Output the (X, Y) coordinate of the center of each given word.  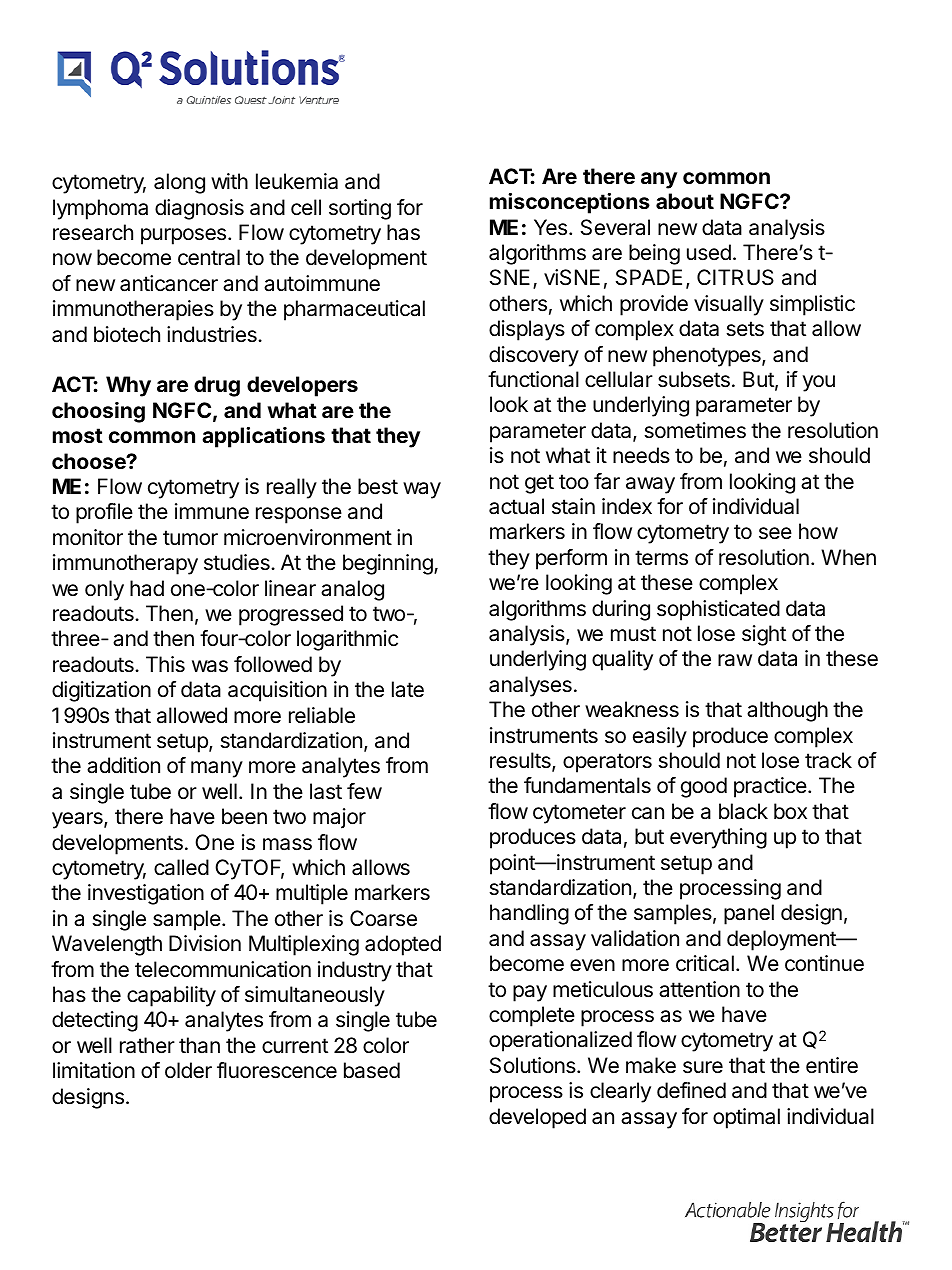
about (685, 201)
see (775, 533)
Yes (552, 227)
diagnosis (199, 209)
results (521, 761)
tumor (190, 537)
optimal (746, 1118)
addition (123, 765)
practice (770, 787)
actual (516, 506)
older (188, 1070)
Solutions (534, 1065)
